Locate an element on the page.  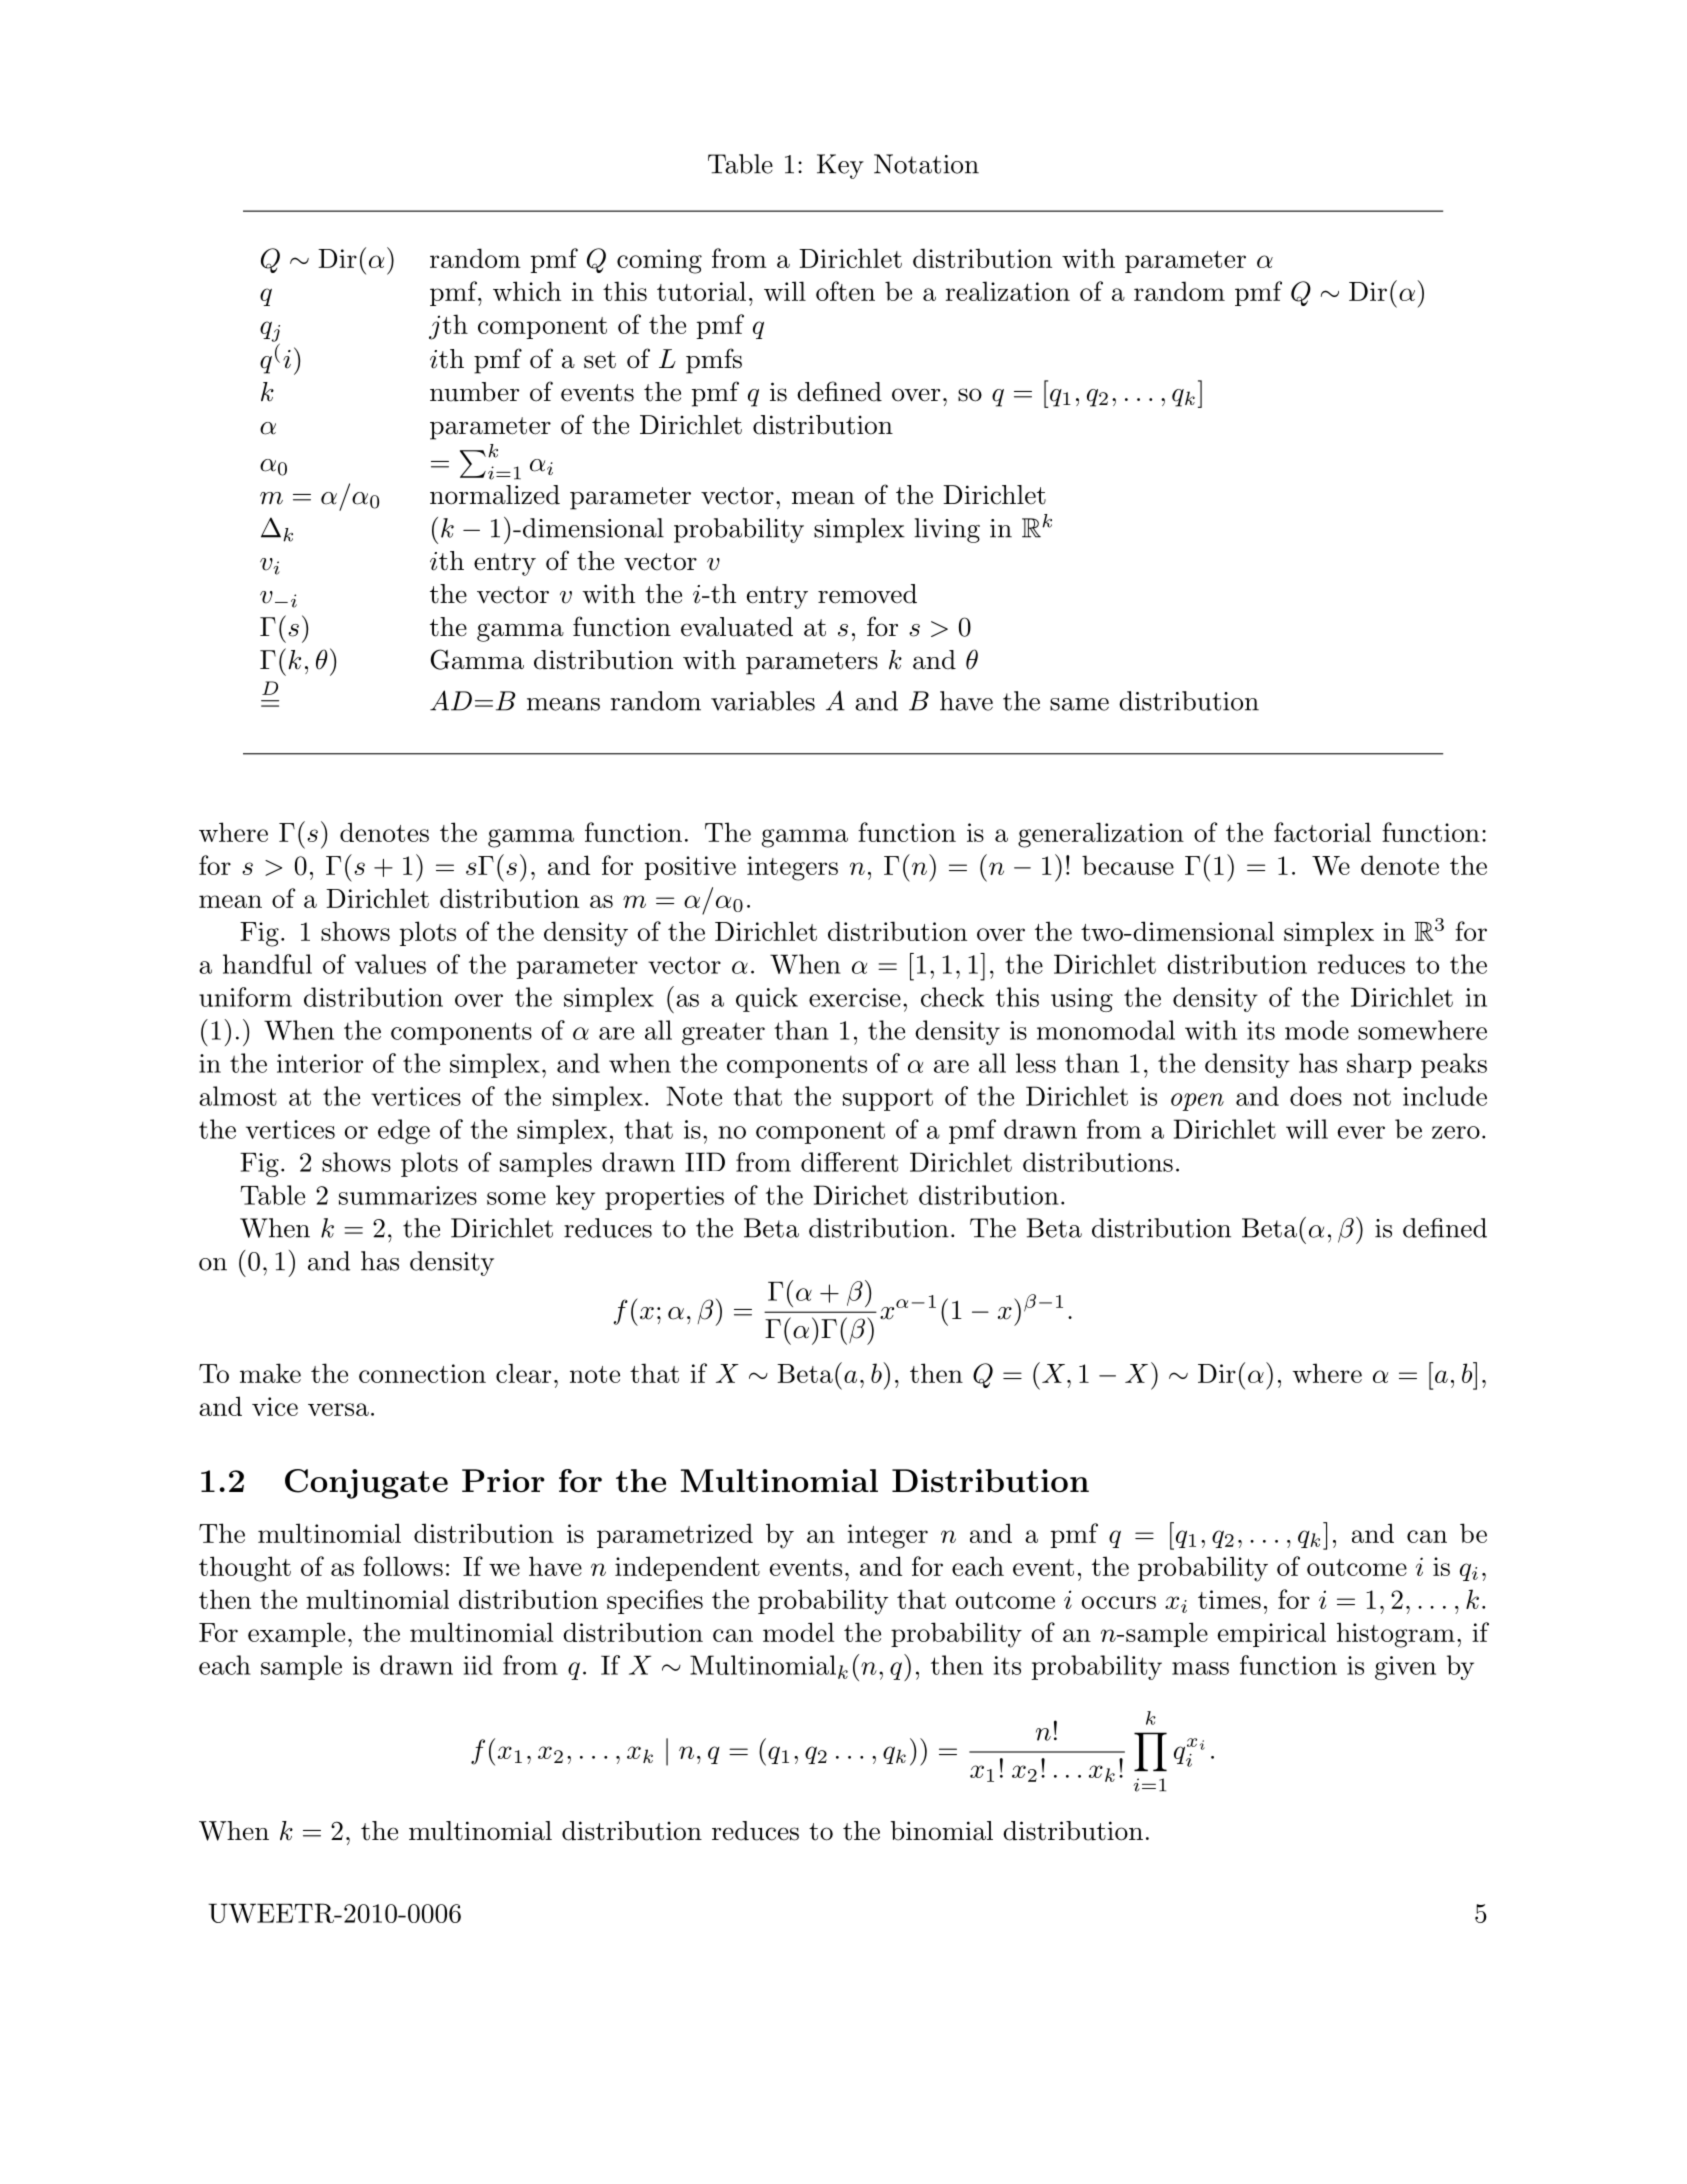
ever is located at coordinates (1361, 1132).
